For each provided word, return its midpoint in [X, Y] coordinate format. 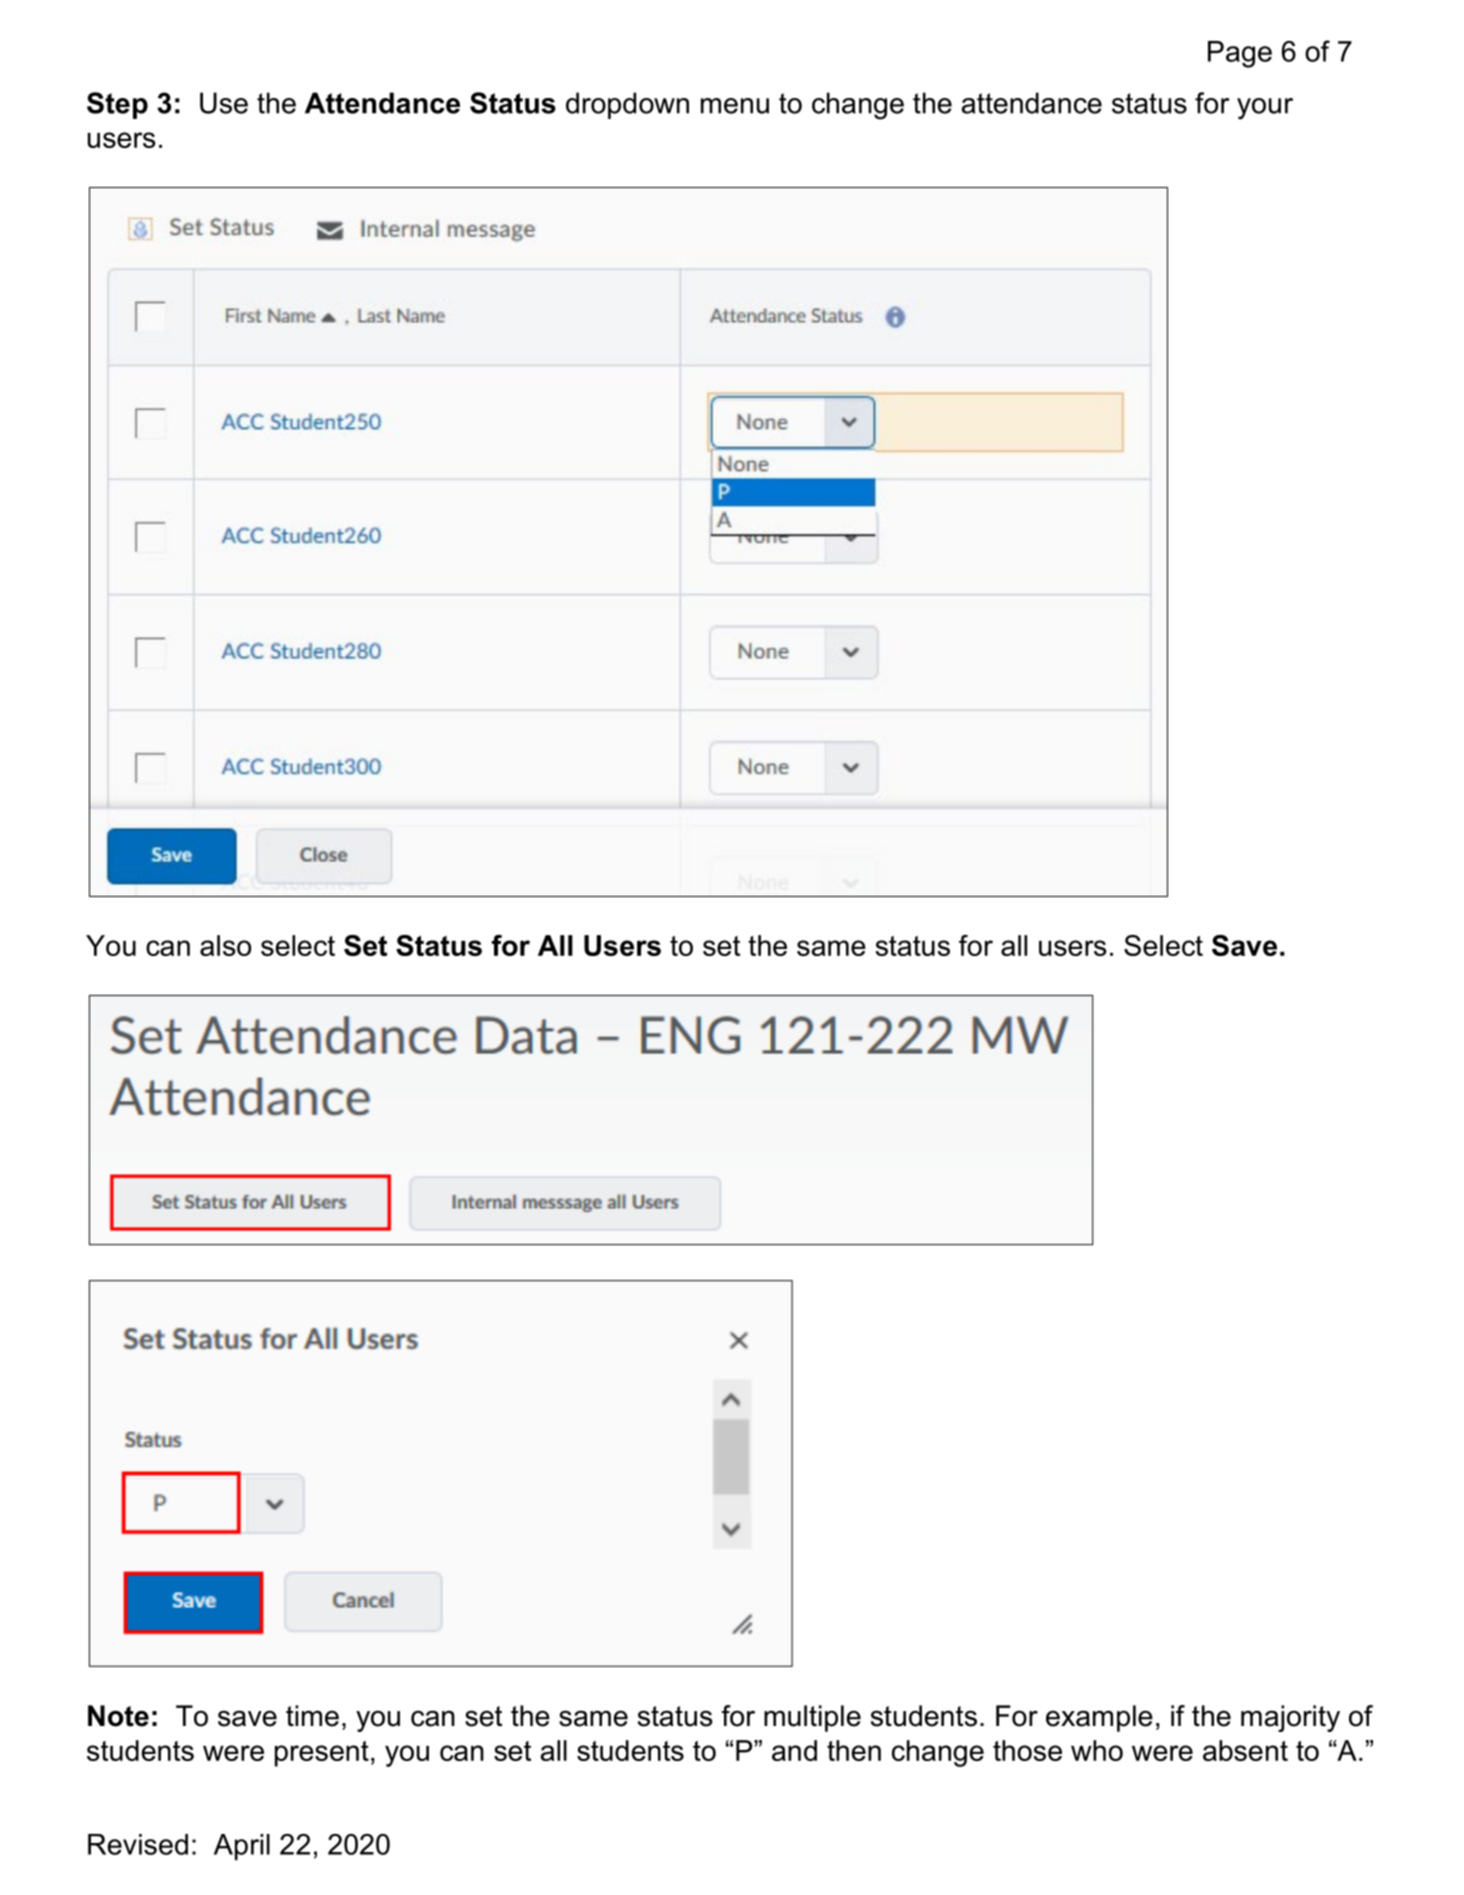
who [1097, 1750]
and [794, 1750]
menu [735, 106]
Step [117, 105]
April [242, 1847]
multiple [812, 1718]
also [225, 945]
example [1099, 1718]
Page [1240, 54]
